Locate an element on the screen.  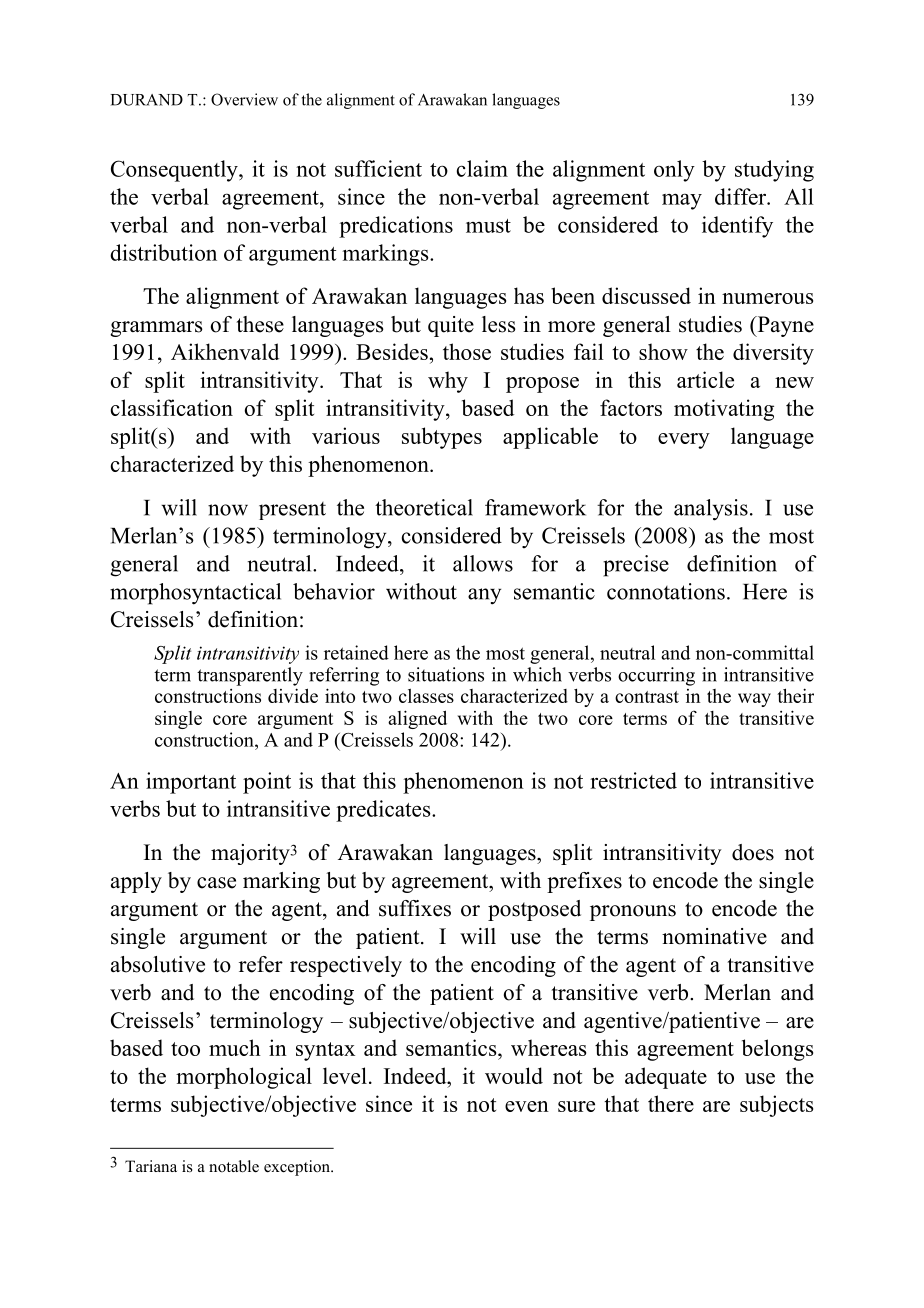
case is located at coordinates (216, 883).
